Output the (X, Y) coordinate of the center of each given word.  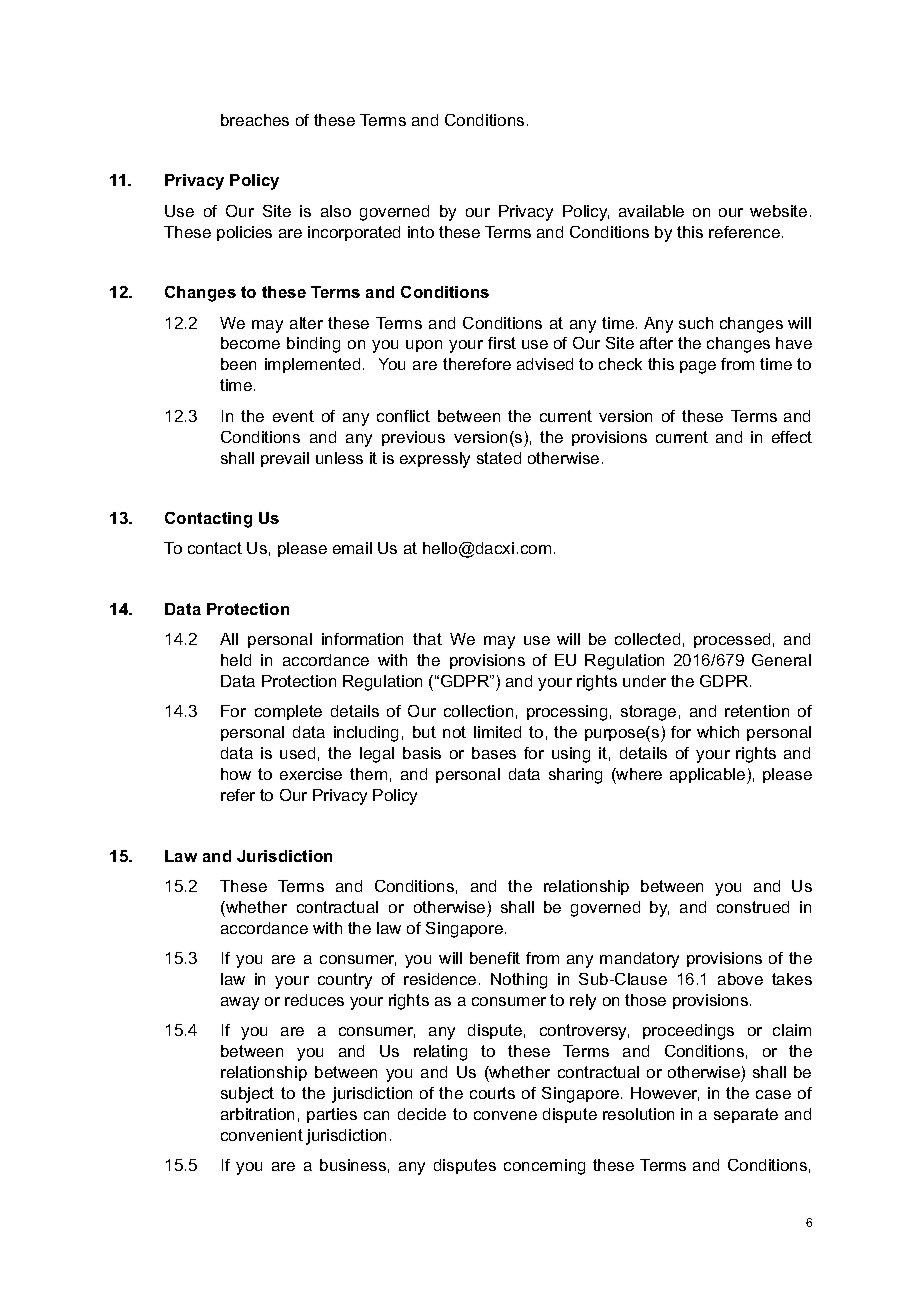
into (421, 232)
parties (332, 1115)
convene (505, 1115)
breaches (255, 120)
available (651, 211)
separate (746, 1115)
